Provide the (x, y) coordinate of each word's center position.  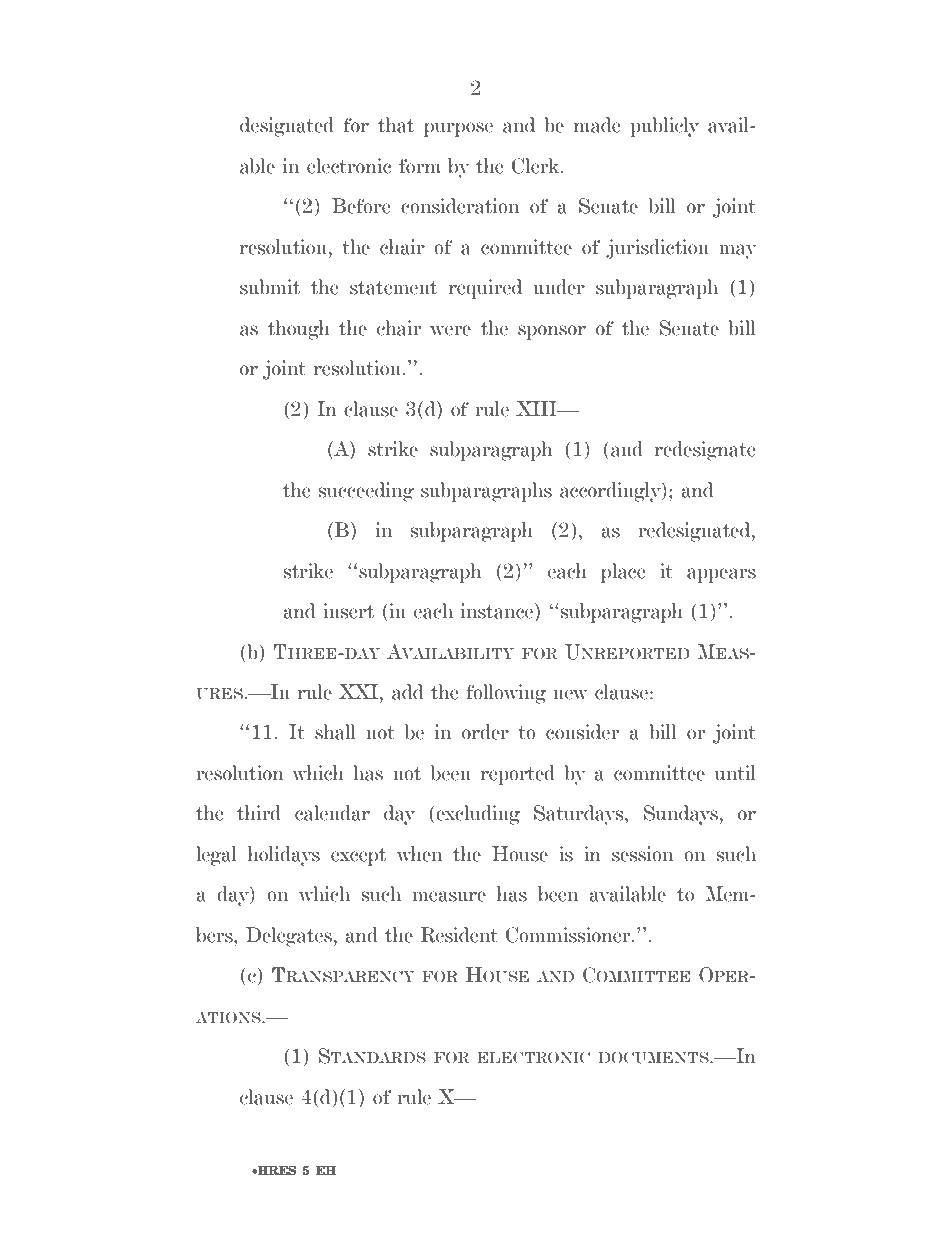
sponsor (552, 332)
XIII (537, 408)
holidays (284, 856)
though (299, 330)
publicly (664, 127)
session (642, 854)
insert (349, 611)
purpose (458, 129)
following (506, 694)
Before (361, 206)
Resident (459, 935)
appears (721, 575)
